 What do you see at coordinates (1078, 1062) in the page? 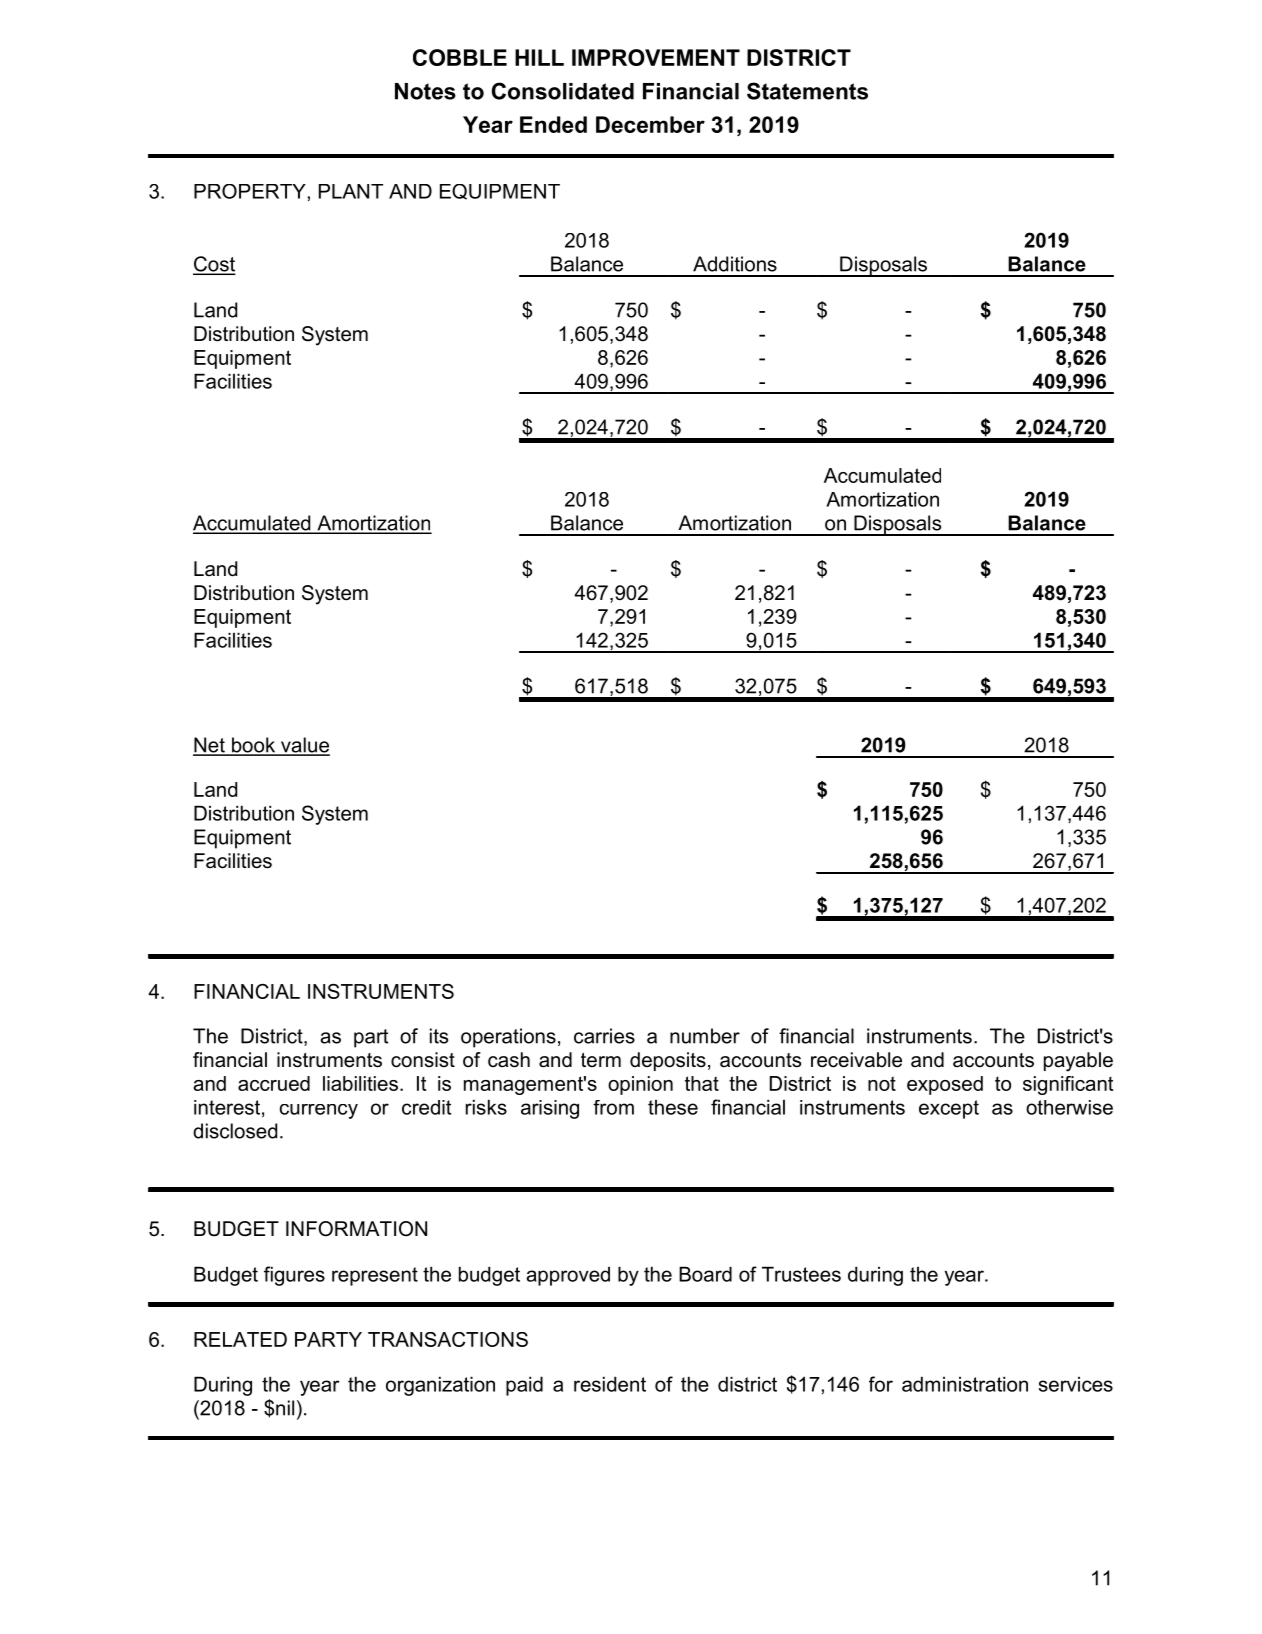
I see `payable` at bounding box center [1078, 1062].
